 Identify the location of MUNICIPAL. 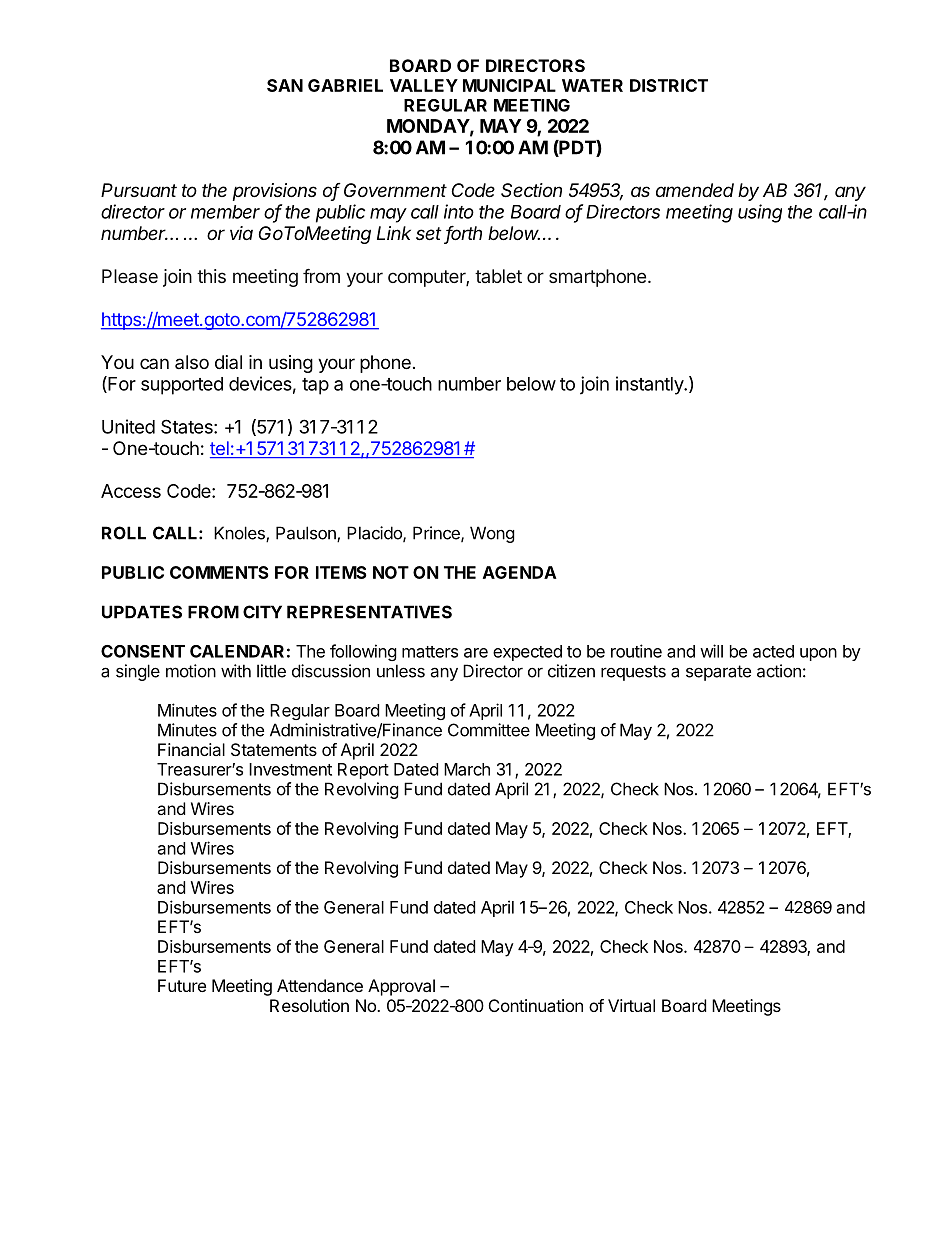
(509, 85).
